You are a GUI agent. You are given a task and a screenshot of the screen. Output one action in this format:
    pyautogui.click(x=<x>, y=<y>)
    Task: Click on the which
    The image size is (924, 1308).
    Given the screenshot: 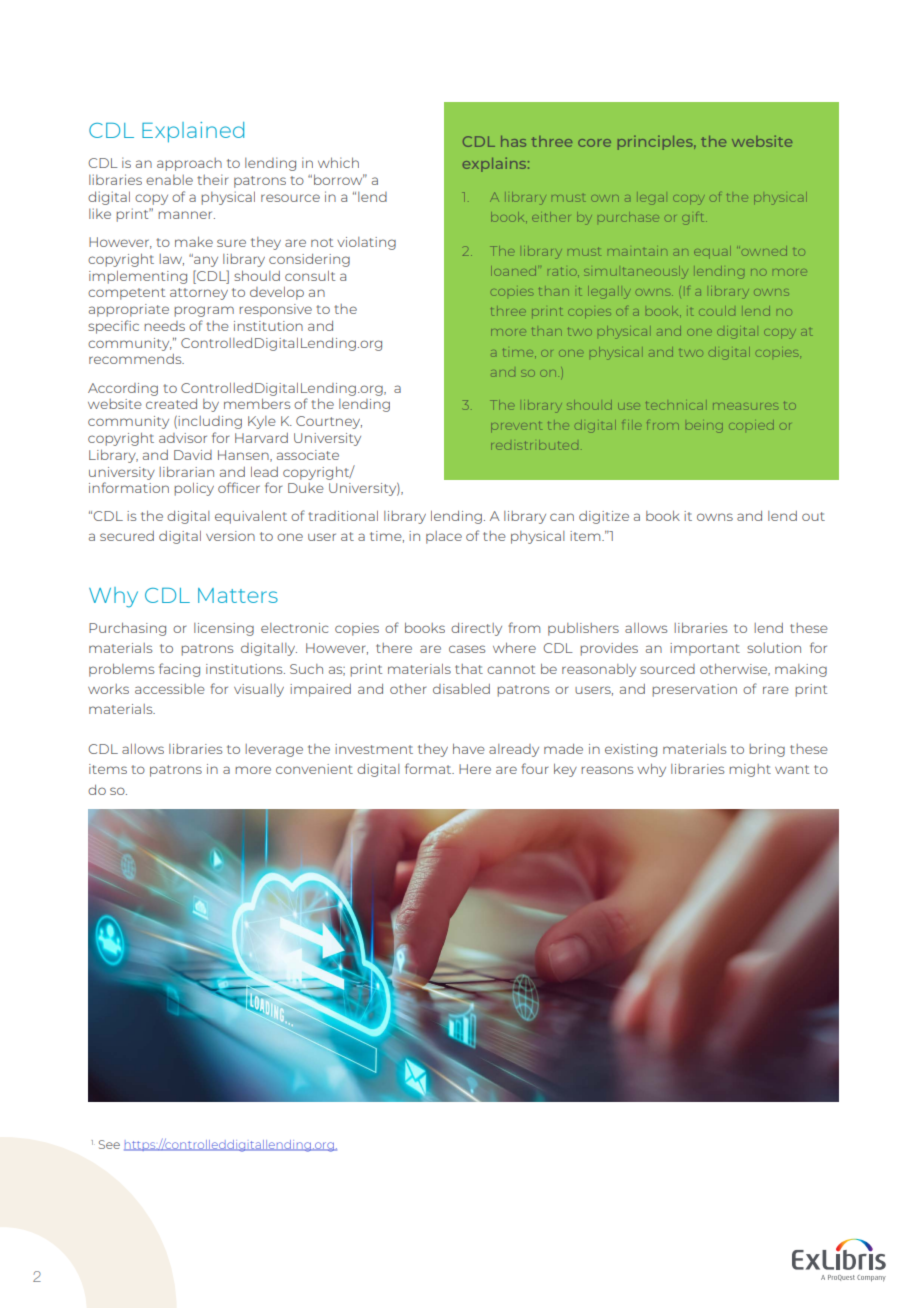 What is the action you would take?
    pyautogui.click(x=338, y=162)
